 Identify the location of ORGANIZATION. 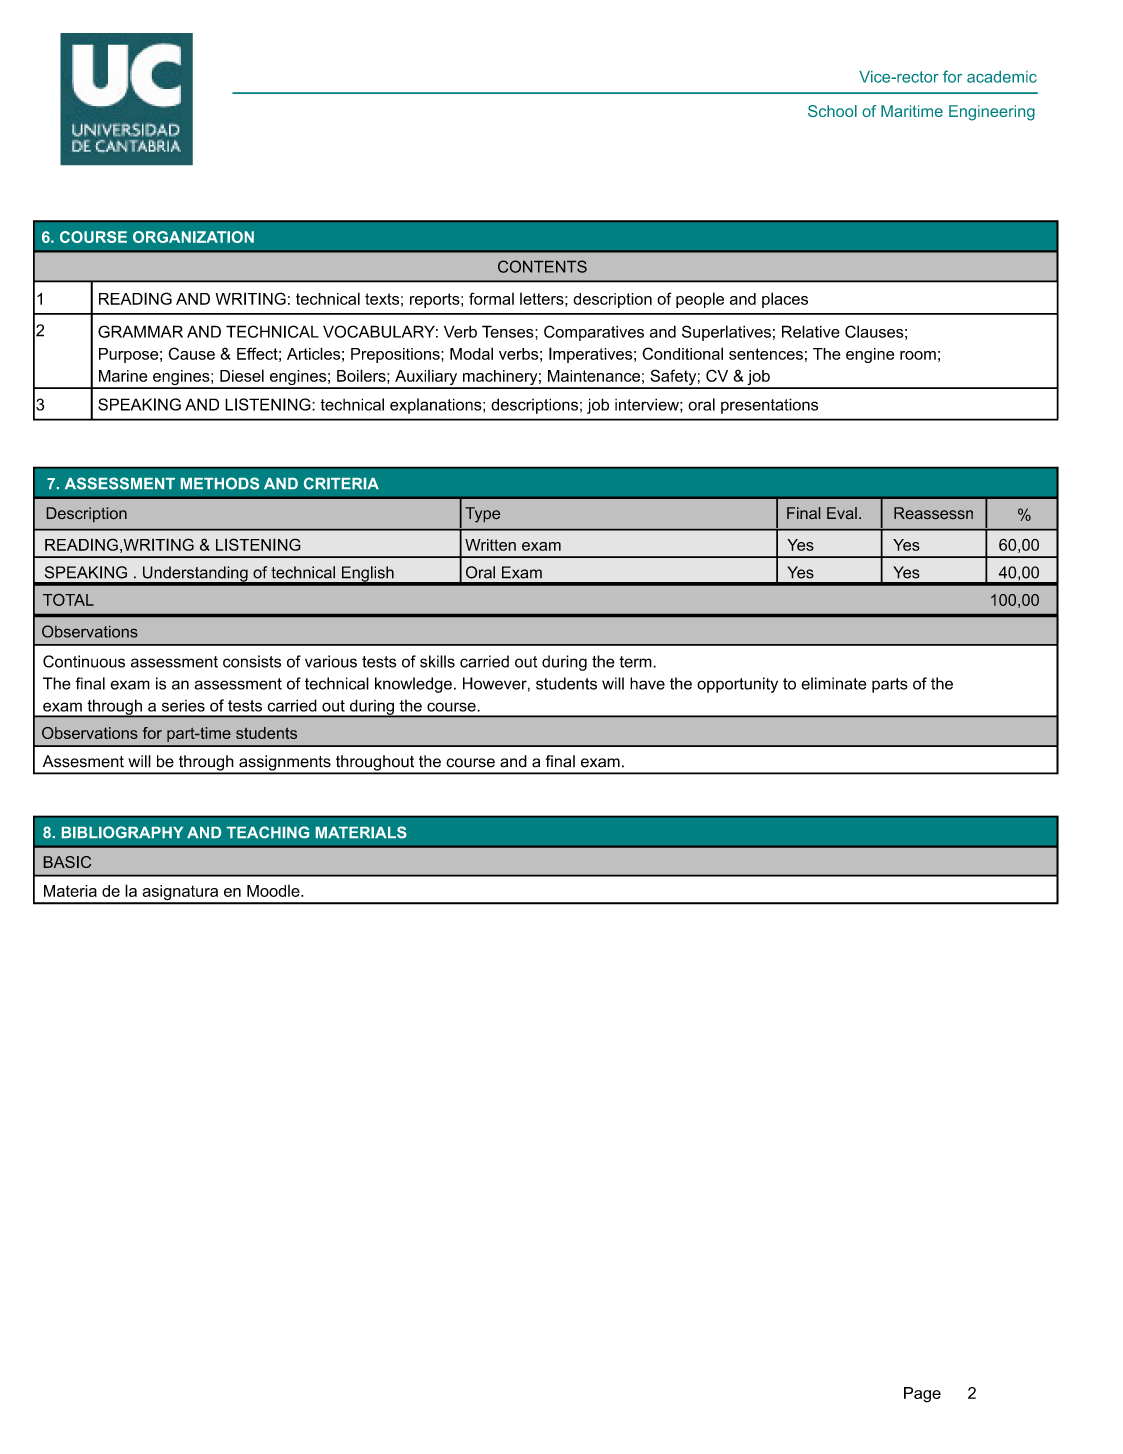
(193, 237).
